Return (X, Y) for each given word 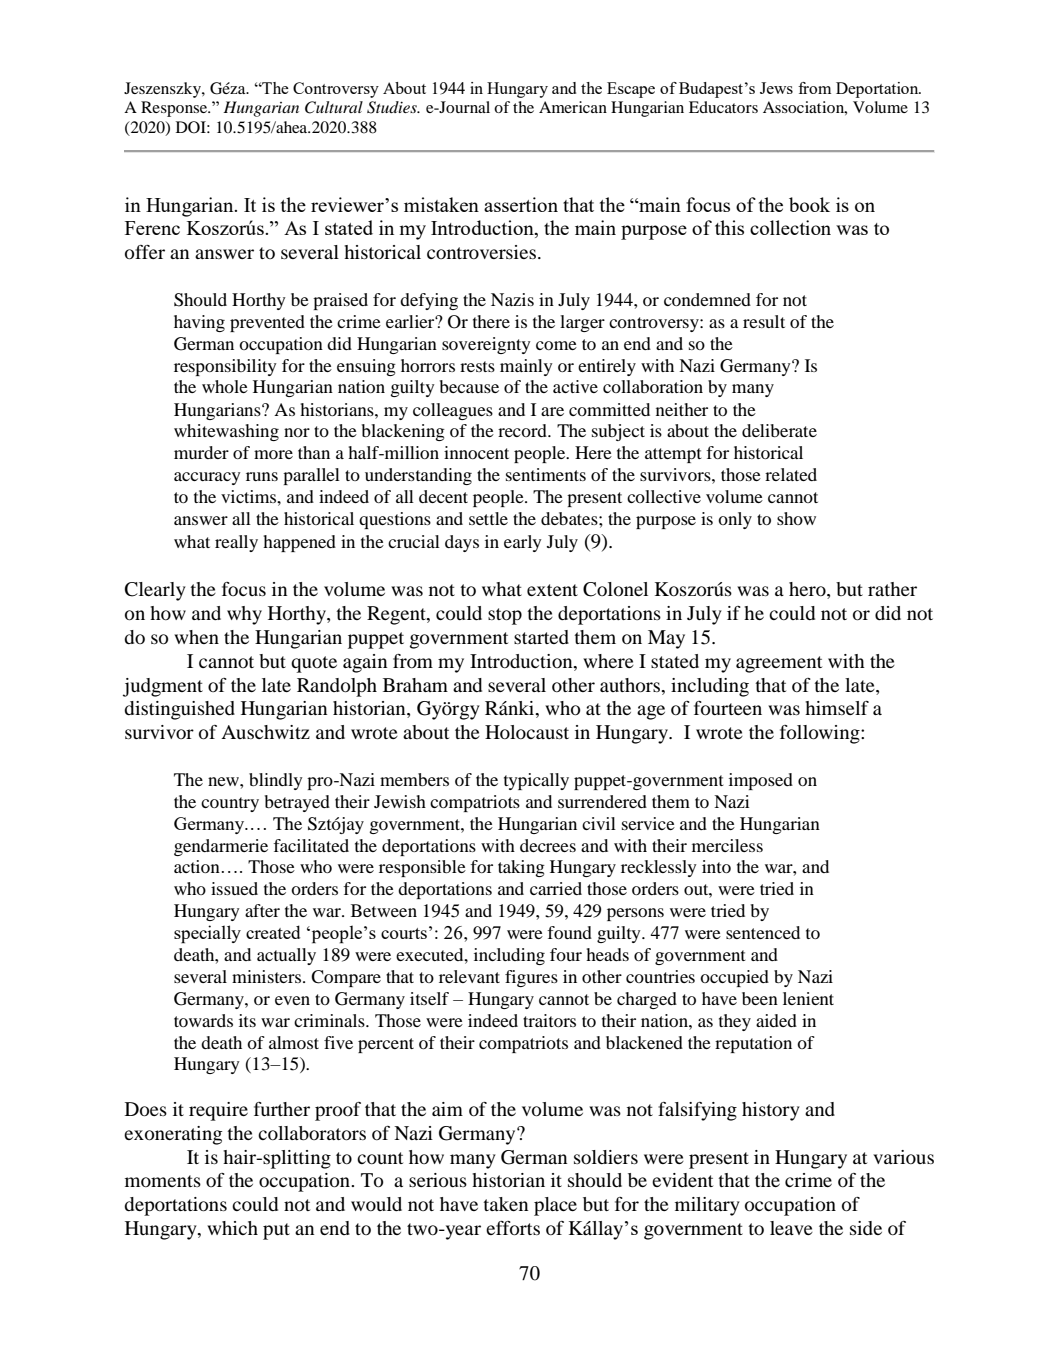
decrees (548, 845)
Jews (776, 88)
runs (262, 476)
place (555, 1206)
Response (175, 109)
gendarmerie (221, 847)
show (796, 518)
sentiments (546, 474)
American (573, 107)
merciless (727, 845)
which (232, 1228)
